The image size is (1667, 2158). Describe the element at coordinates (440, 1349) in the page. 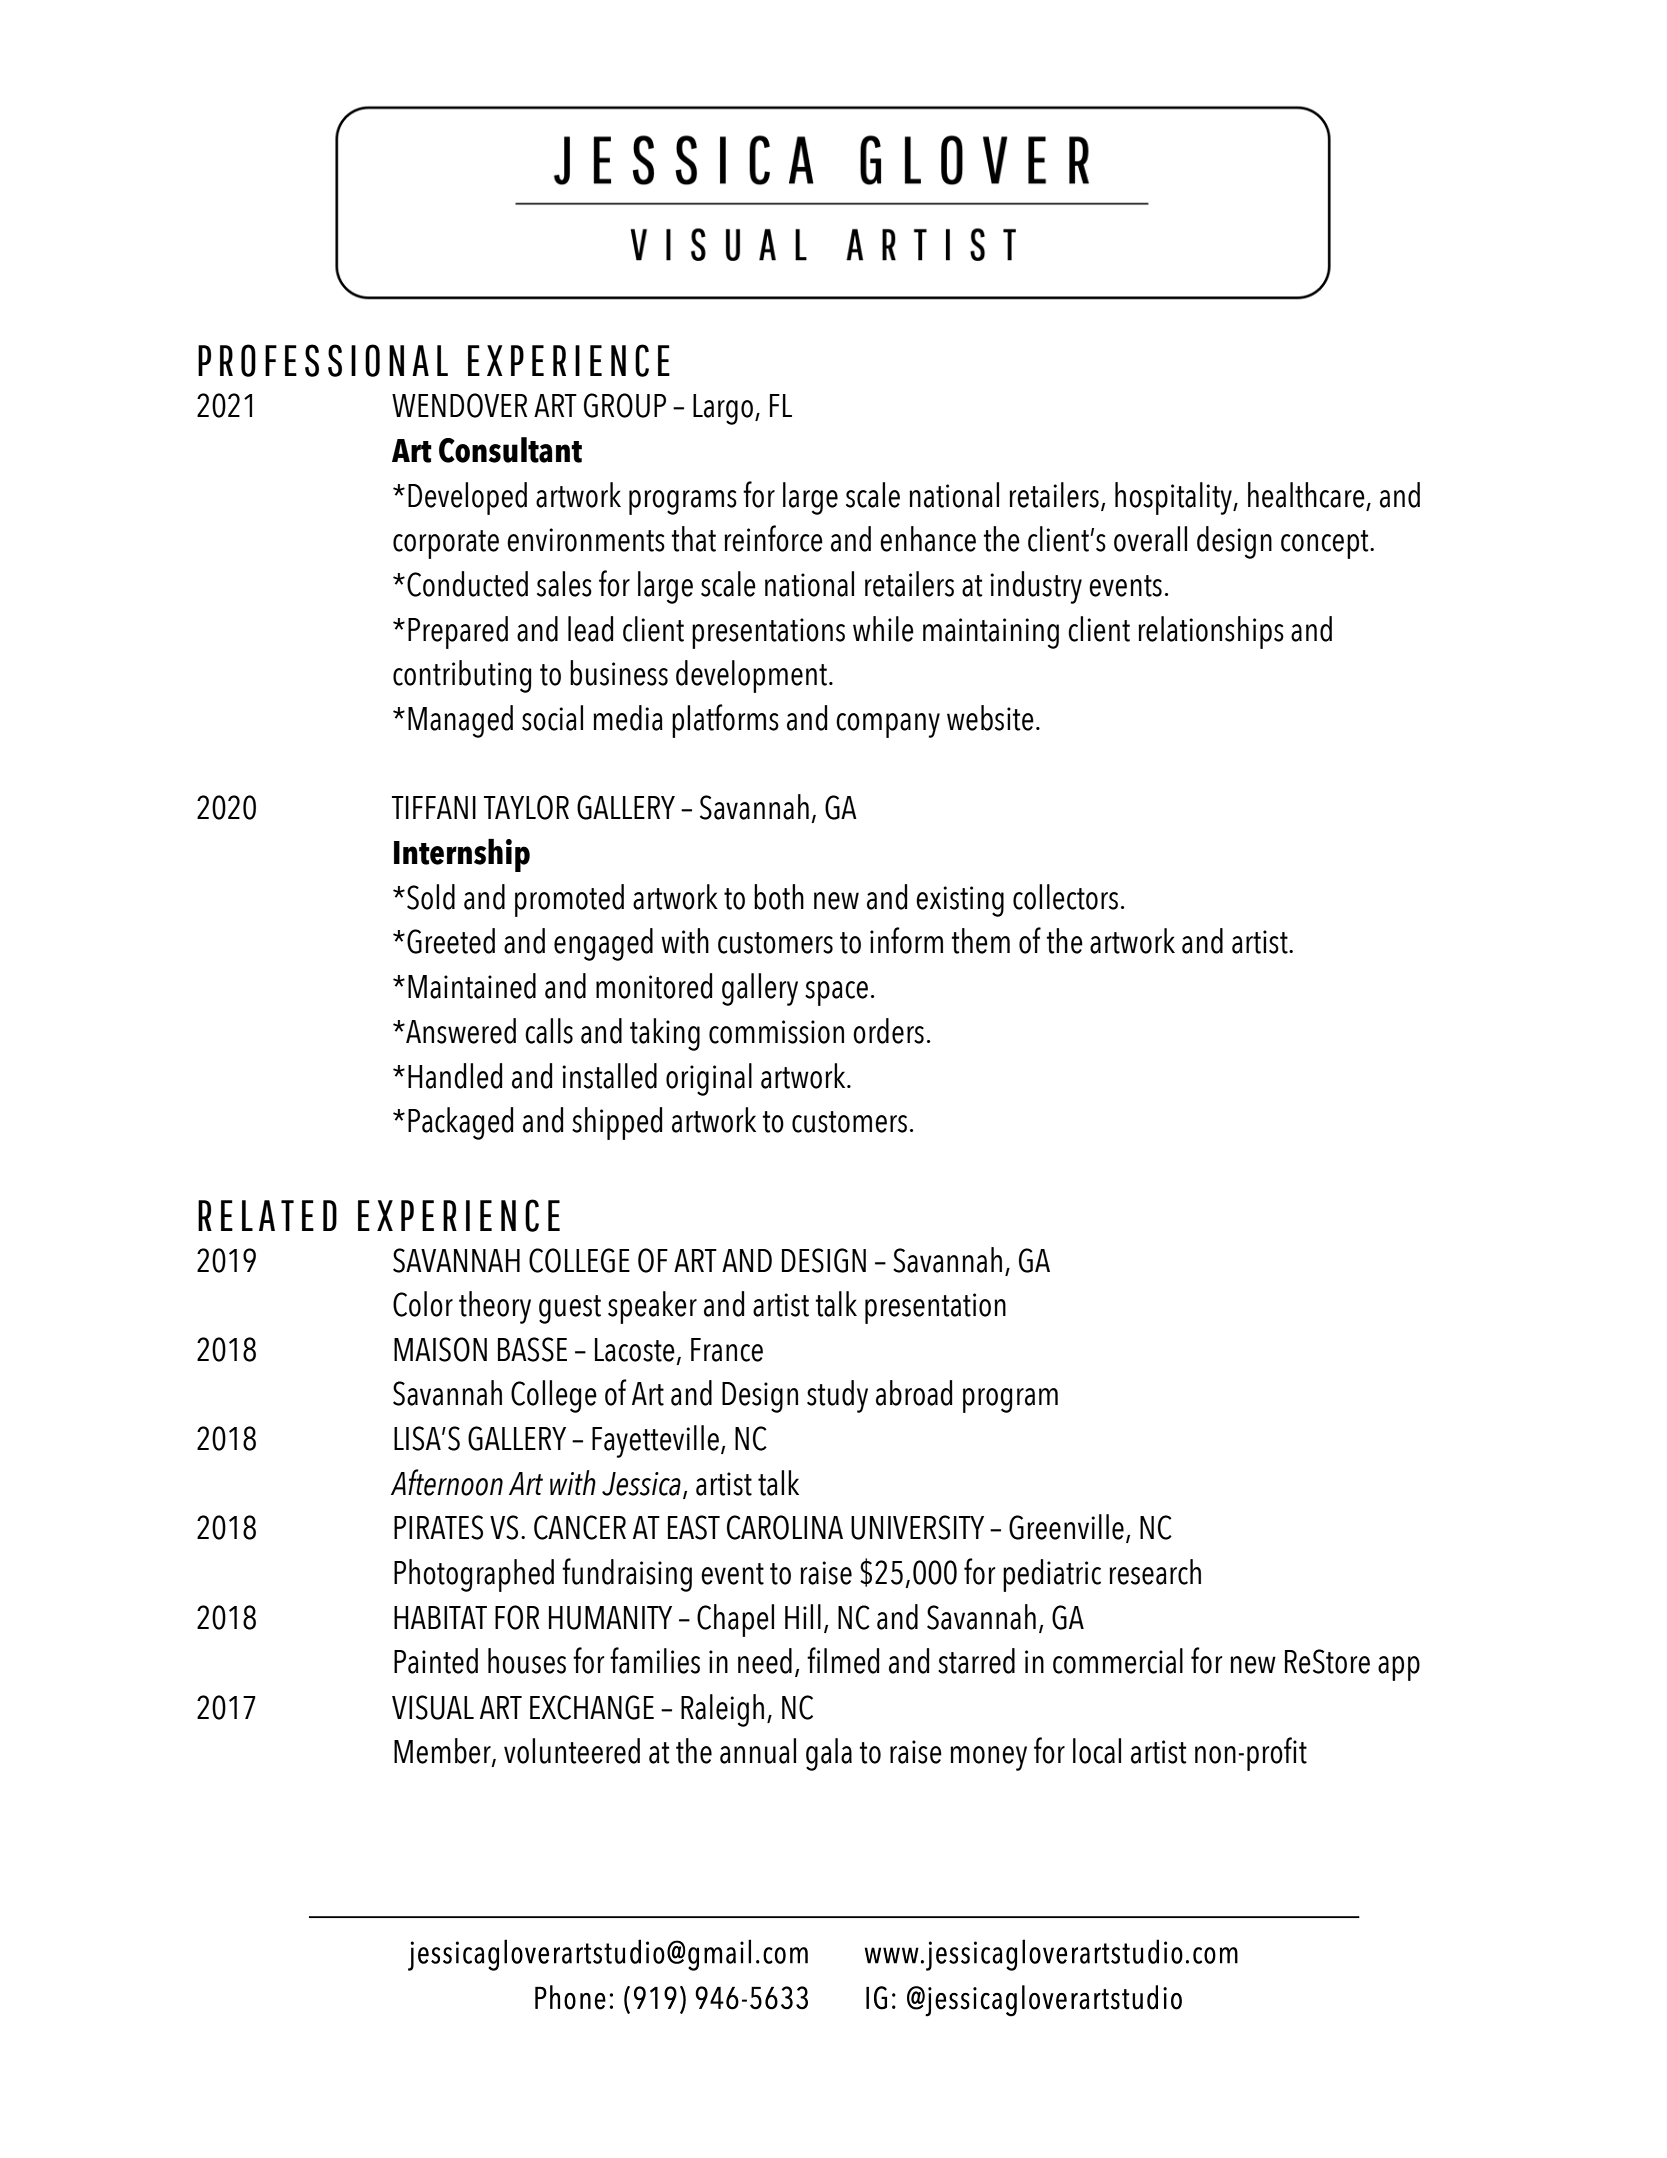

I see `MAISON` at that location.
